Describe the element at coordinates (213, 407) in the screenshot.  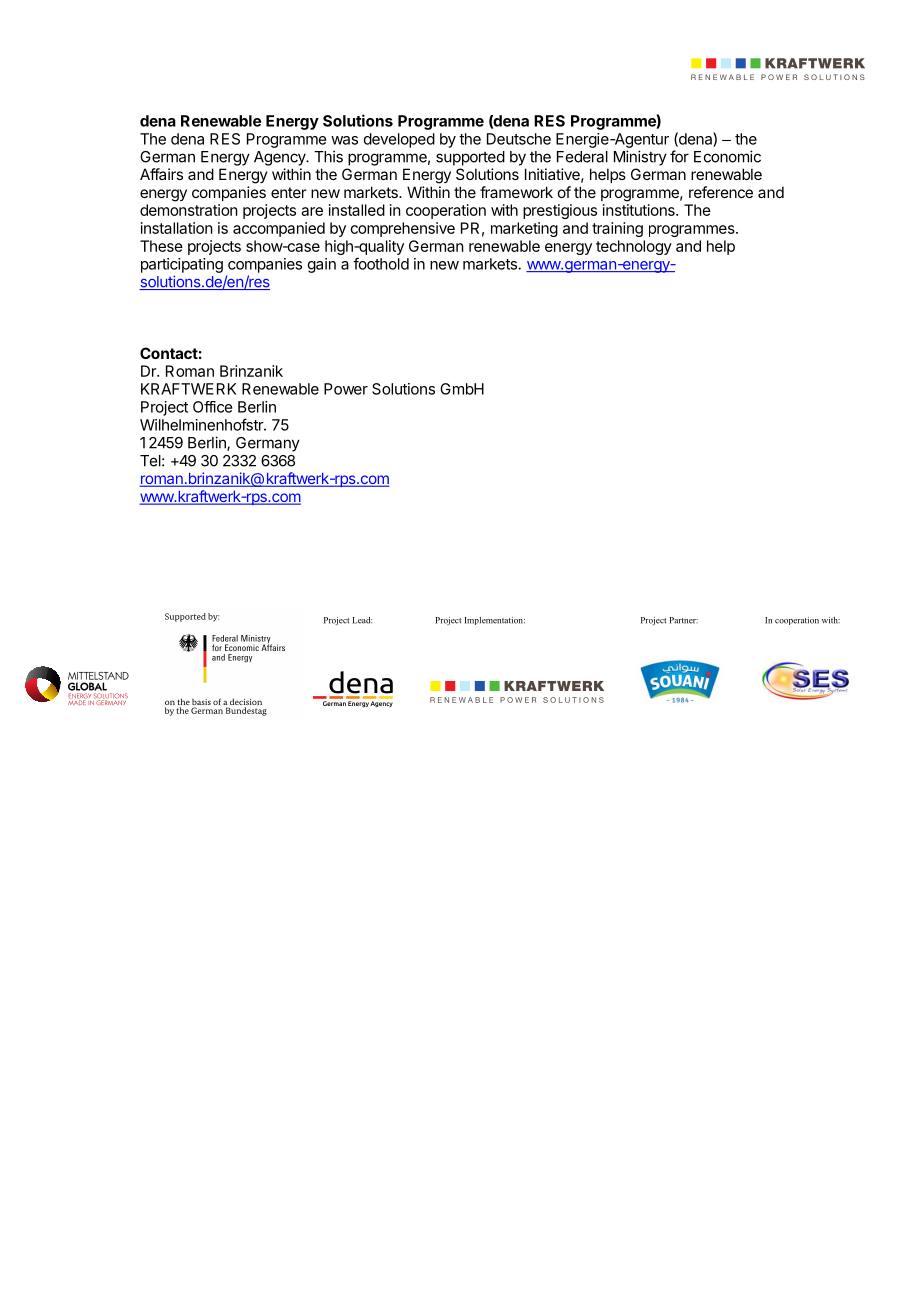
I see `Office` at that location.
